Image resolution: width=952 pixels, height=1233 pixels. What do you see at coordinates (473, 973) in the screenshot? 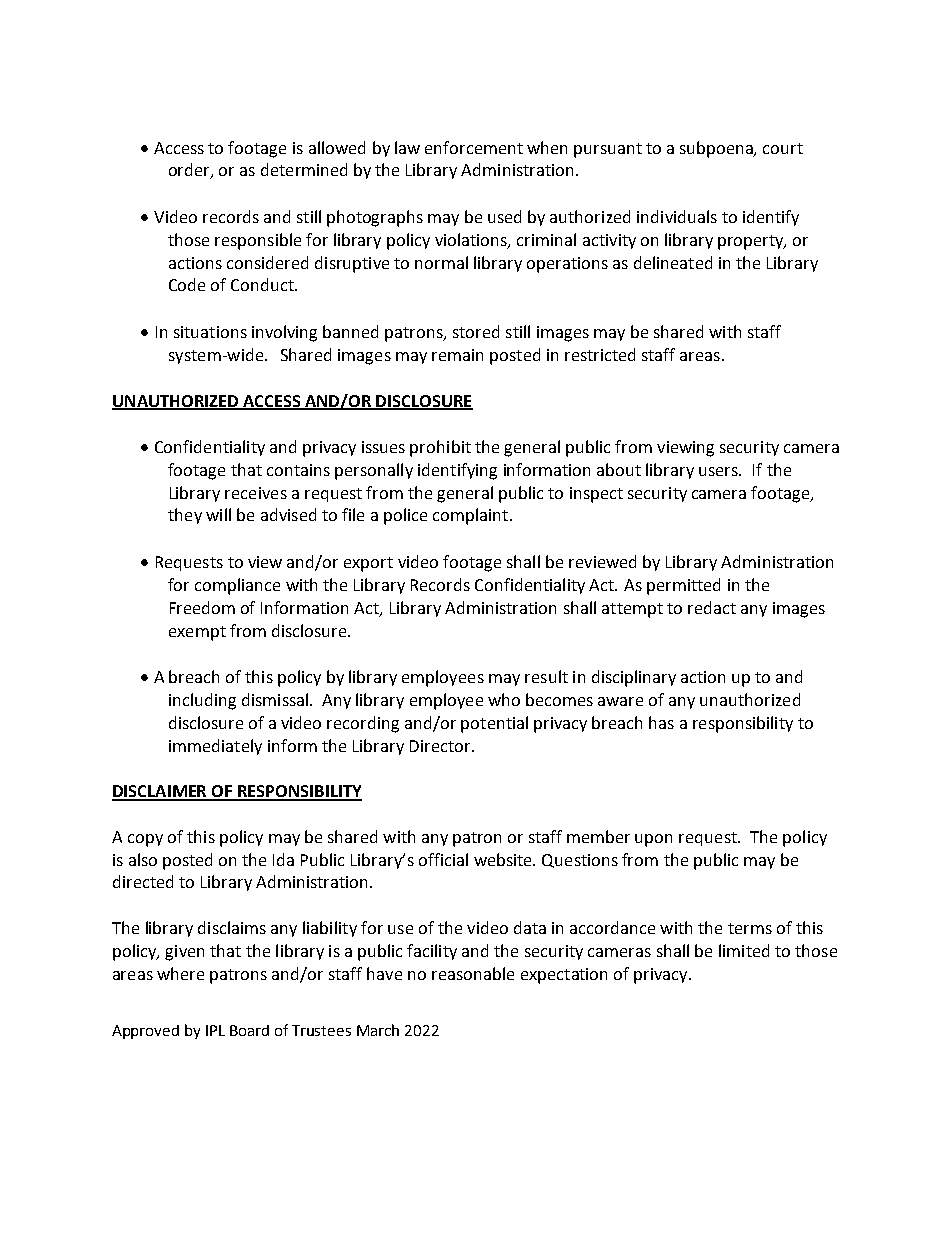
I see `reasonable` at bounding box center [473, 973].
